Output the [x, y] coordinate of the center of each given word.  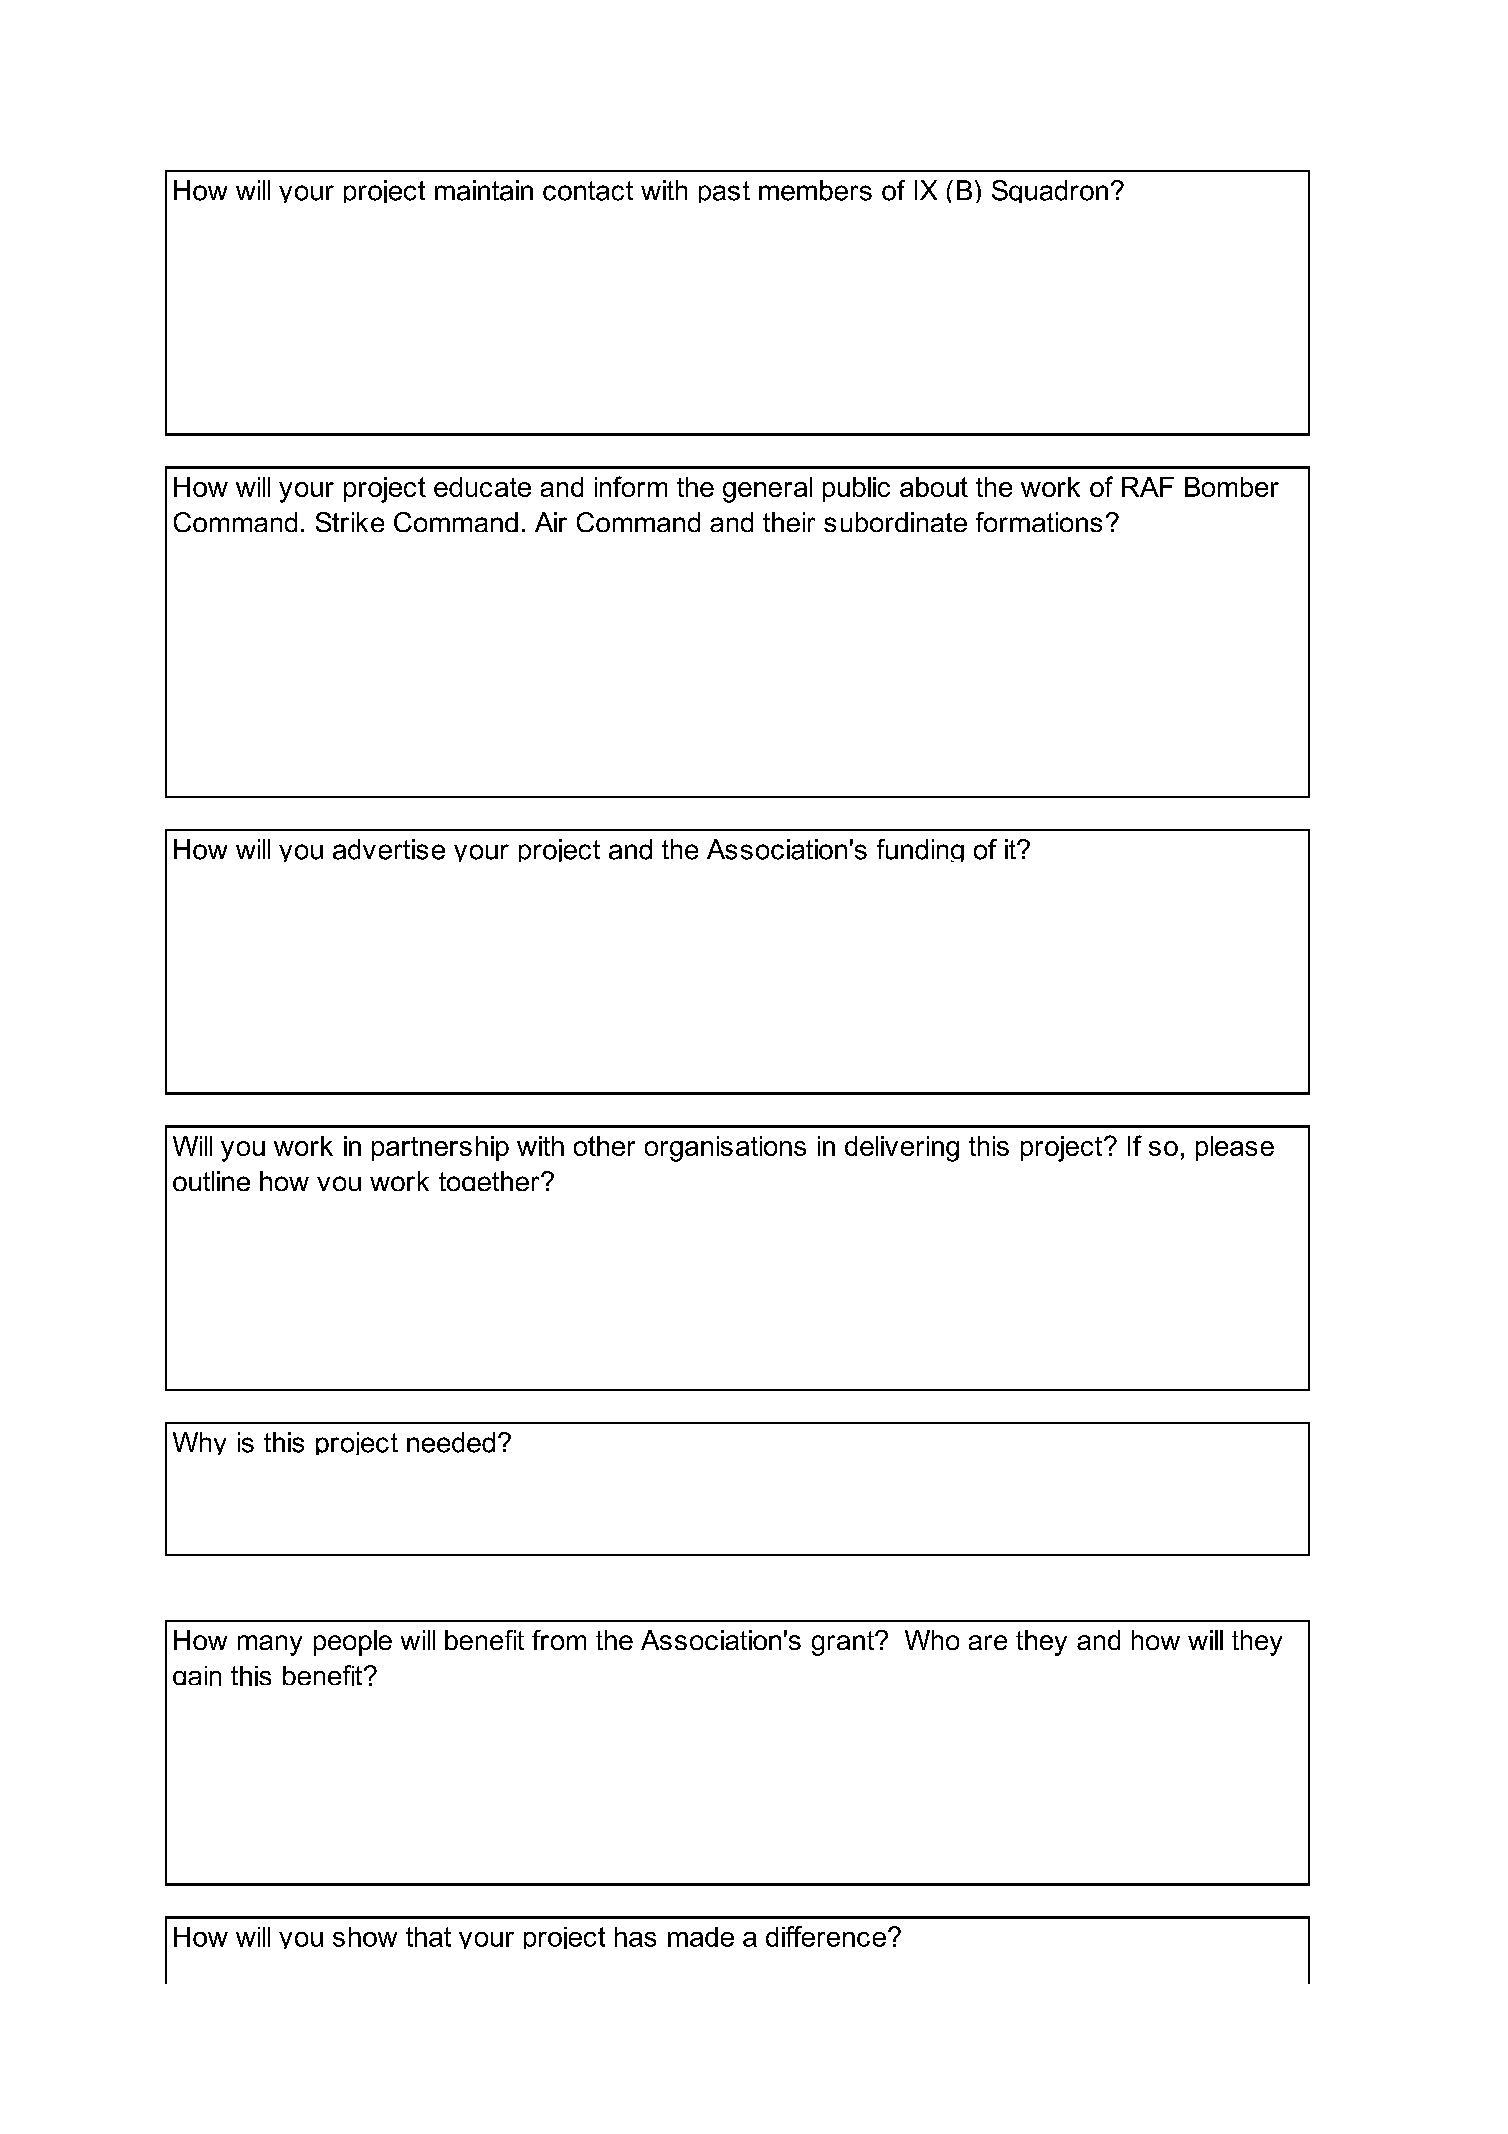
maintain [484, 190]
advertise [389, 849]
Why [199, 1443]
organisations [725, 1149]
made [701, 1937]
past [724, 192]
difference [826, 1936]
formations [1039, 522]
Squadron [1050, 191]
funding [920, 850]
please [1235, 1148]
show [365, 1937]
